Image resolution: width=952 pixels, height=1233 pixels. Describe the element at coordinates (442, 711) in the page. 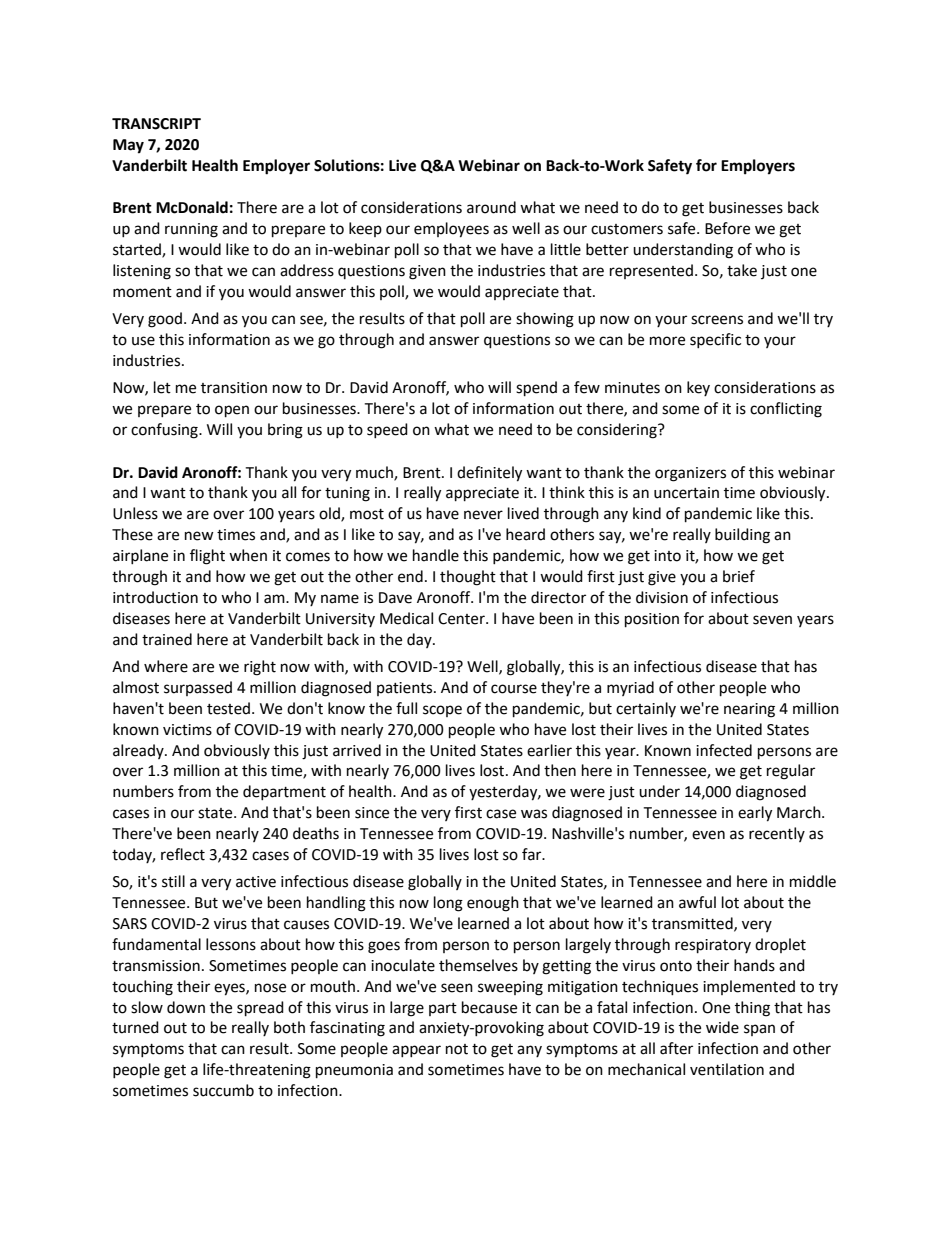

I see `scope` at that location.
